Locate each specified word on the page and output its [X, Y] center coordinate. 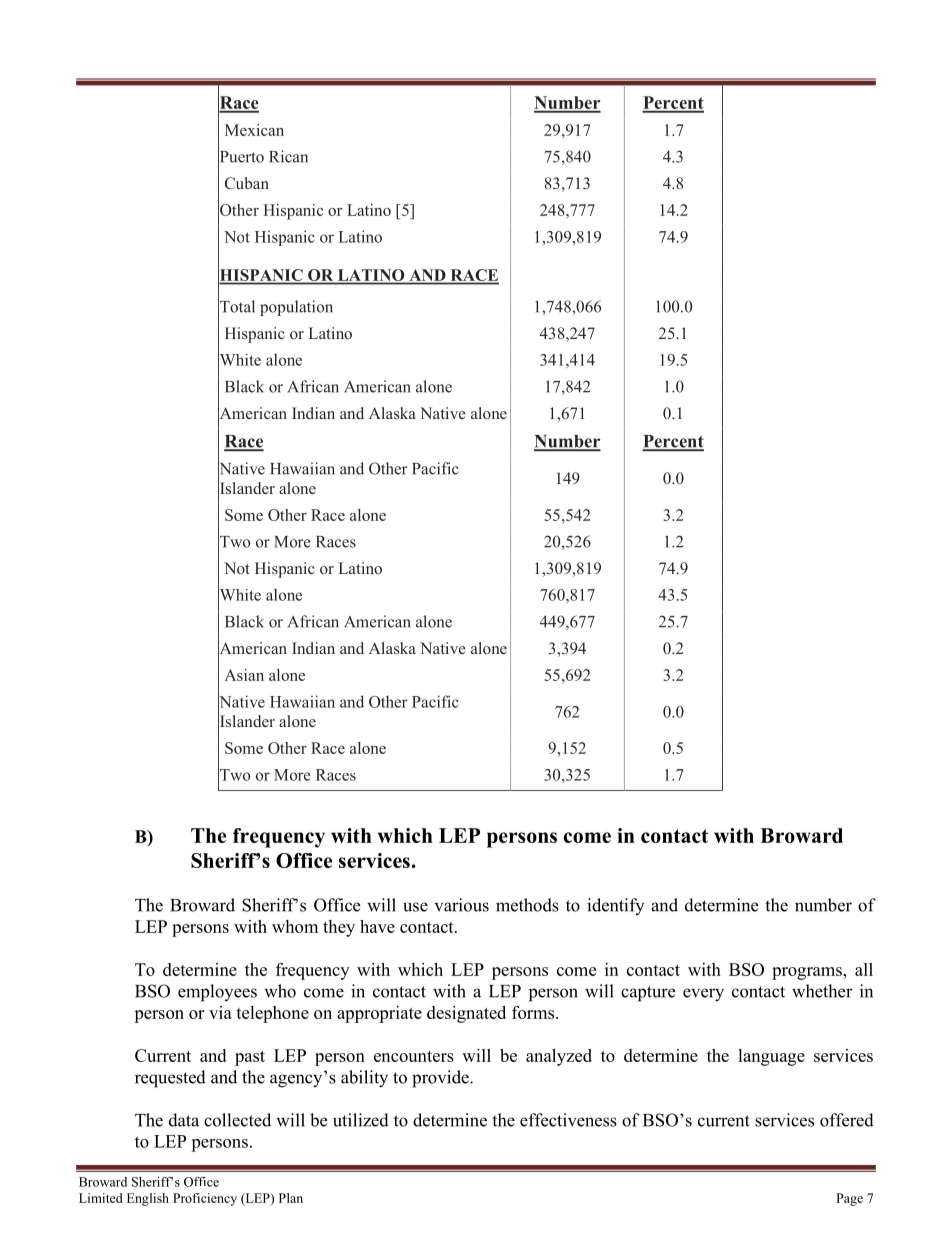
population [296, 308]
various [462, 905]
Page [849, 1199]
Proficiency [205, 1199]
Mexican [254, 130]
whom [295, 926]
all [864, 969]
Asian [244, 675]
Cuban [247, 183]
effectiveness [568, 1120]
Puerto [241, 156]
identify [615, 906]
